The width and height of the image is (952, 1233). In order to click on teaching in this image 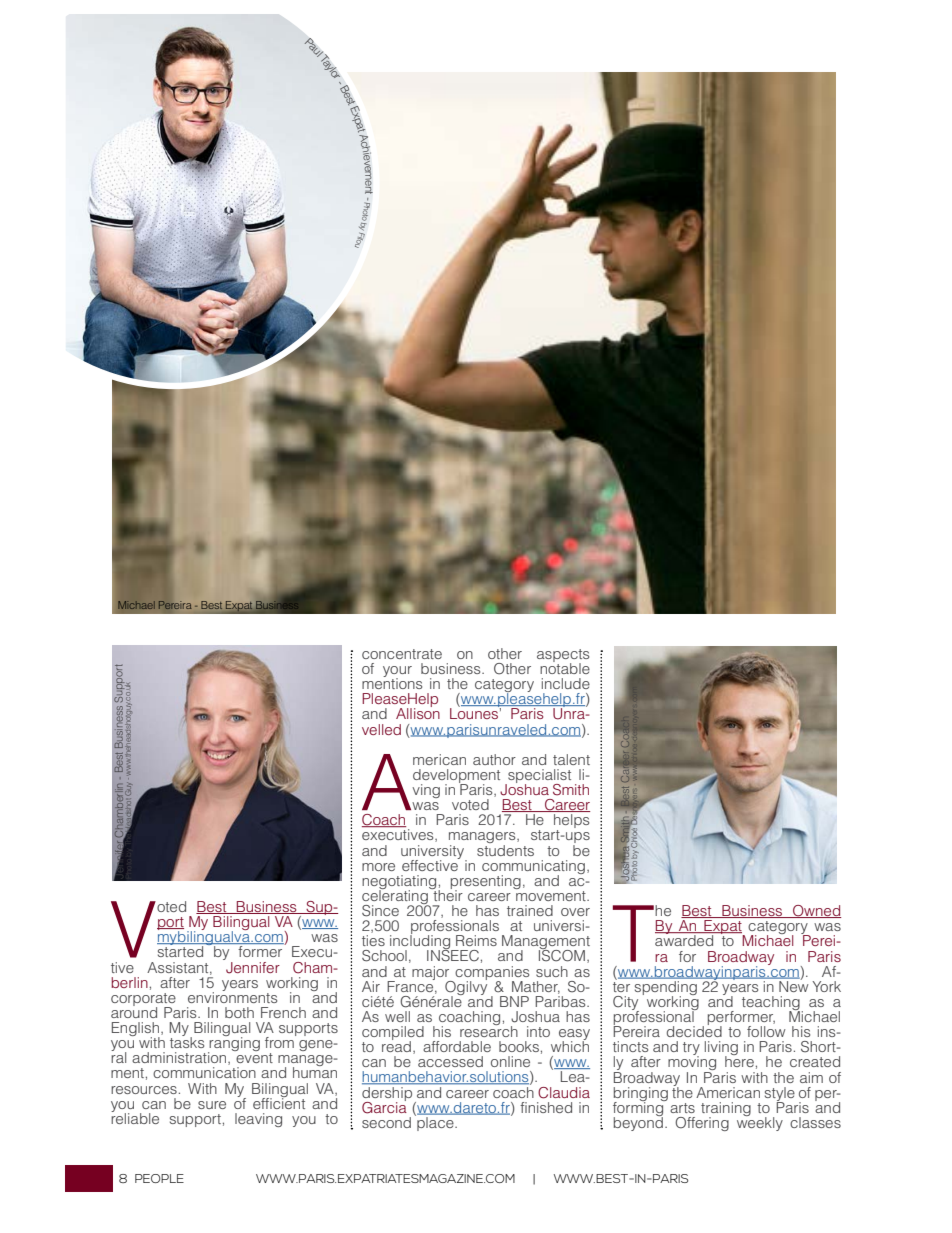, I will do `click(771, 1004)`.
